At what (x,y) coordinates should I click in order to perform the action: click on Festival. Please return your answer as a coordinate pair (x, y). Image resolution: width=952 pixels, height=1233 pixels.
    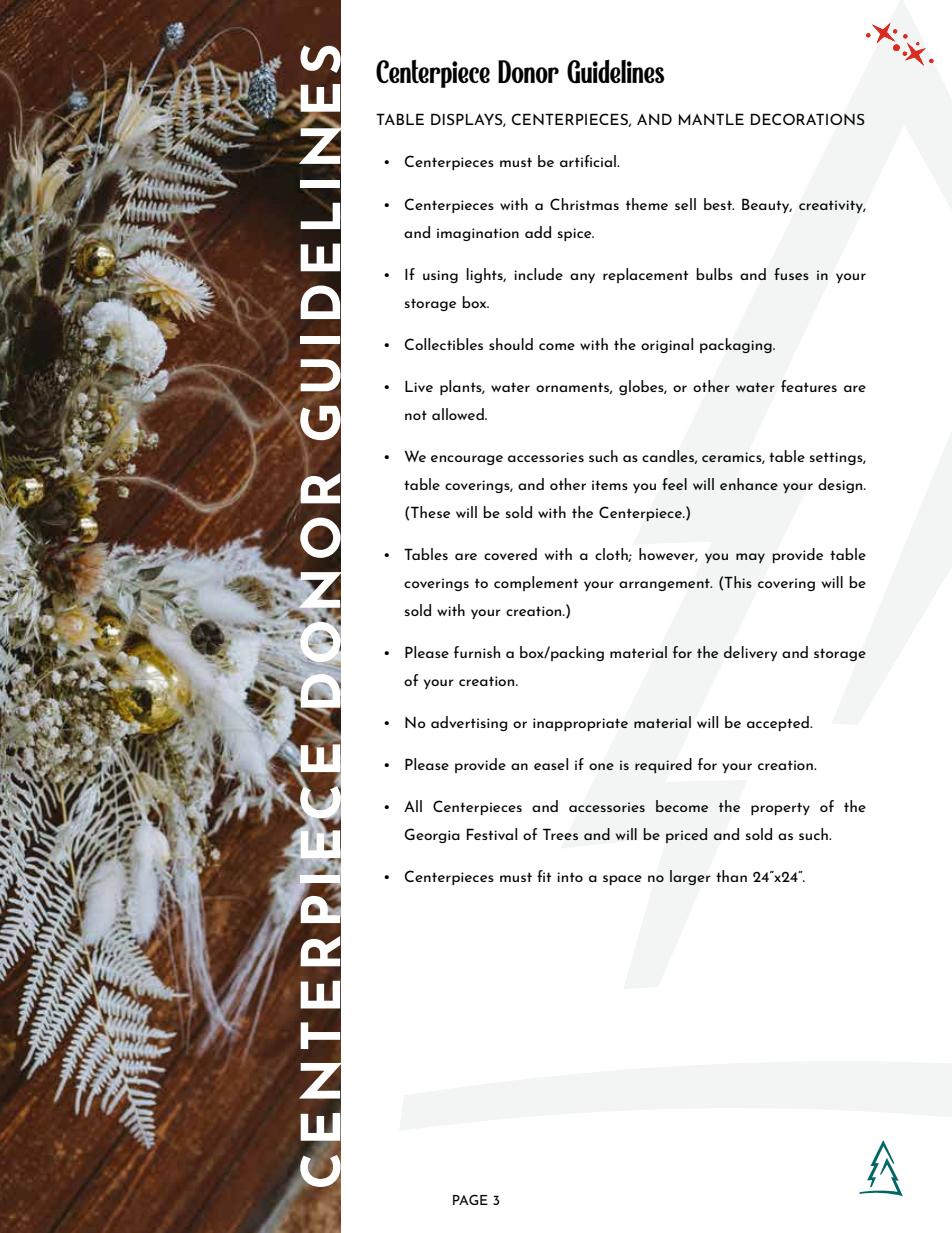
    Looking at the image, I should click on (492, 834).
